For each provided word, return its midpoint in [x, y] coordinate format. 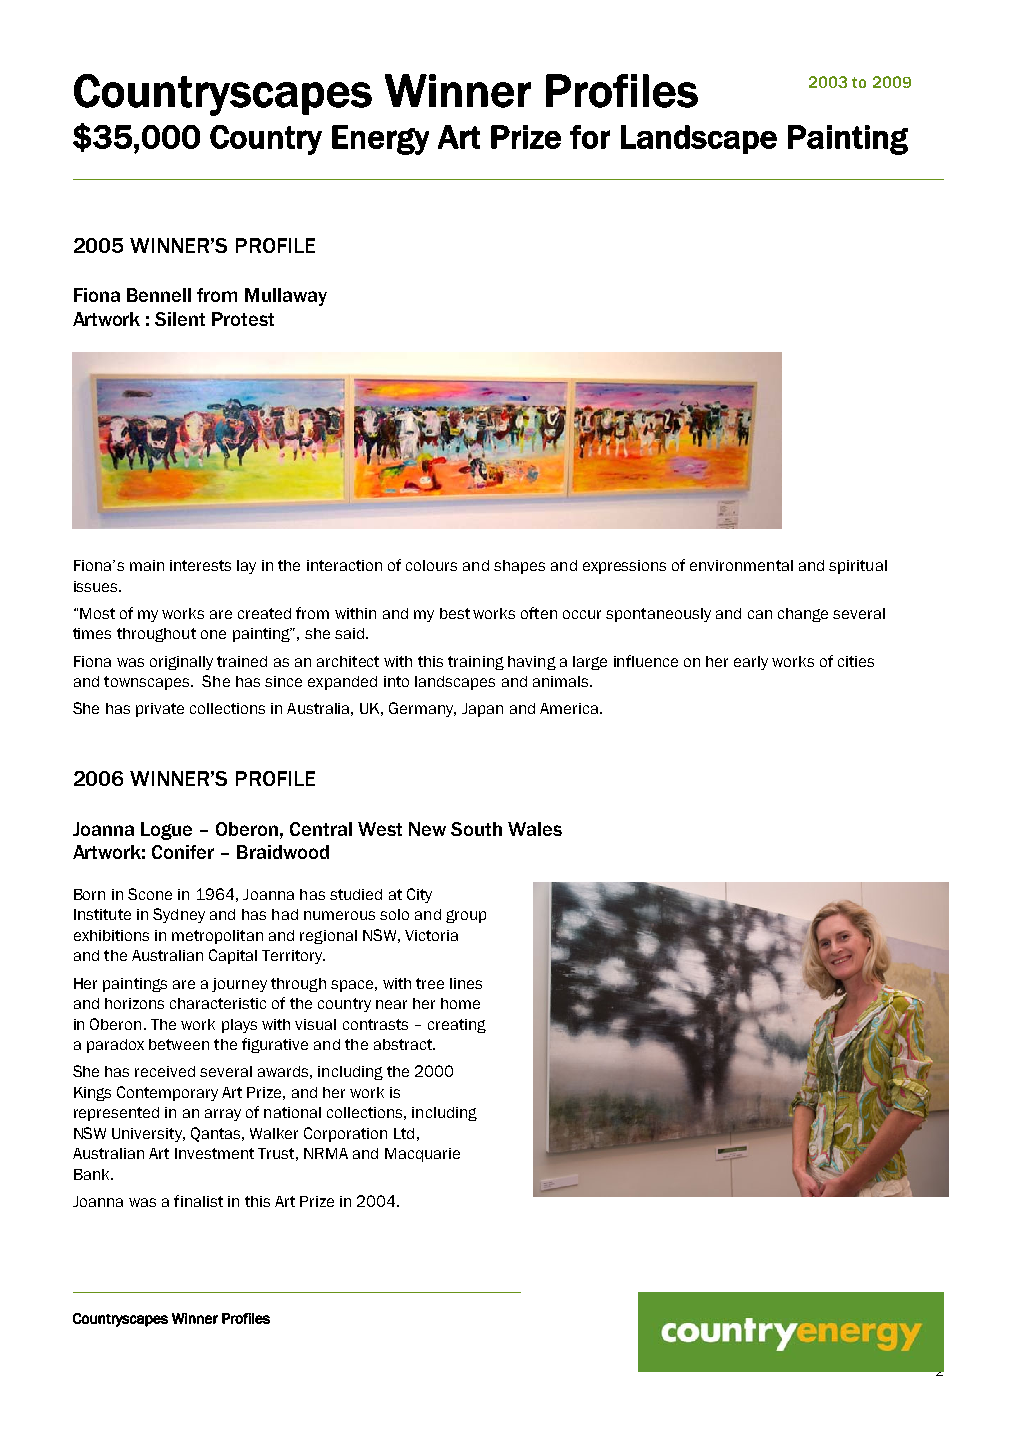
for [590, 137]
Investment [214, 1153]
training [476, 663]
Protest [243, 319]
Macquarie [422, 1155]
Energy [380, 140]
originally [181, 663]
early [751, 663]
